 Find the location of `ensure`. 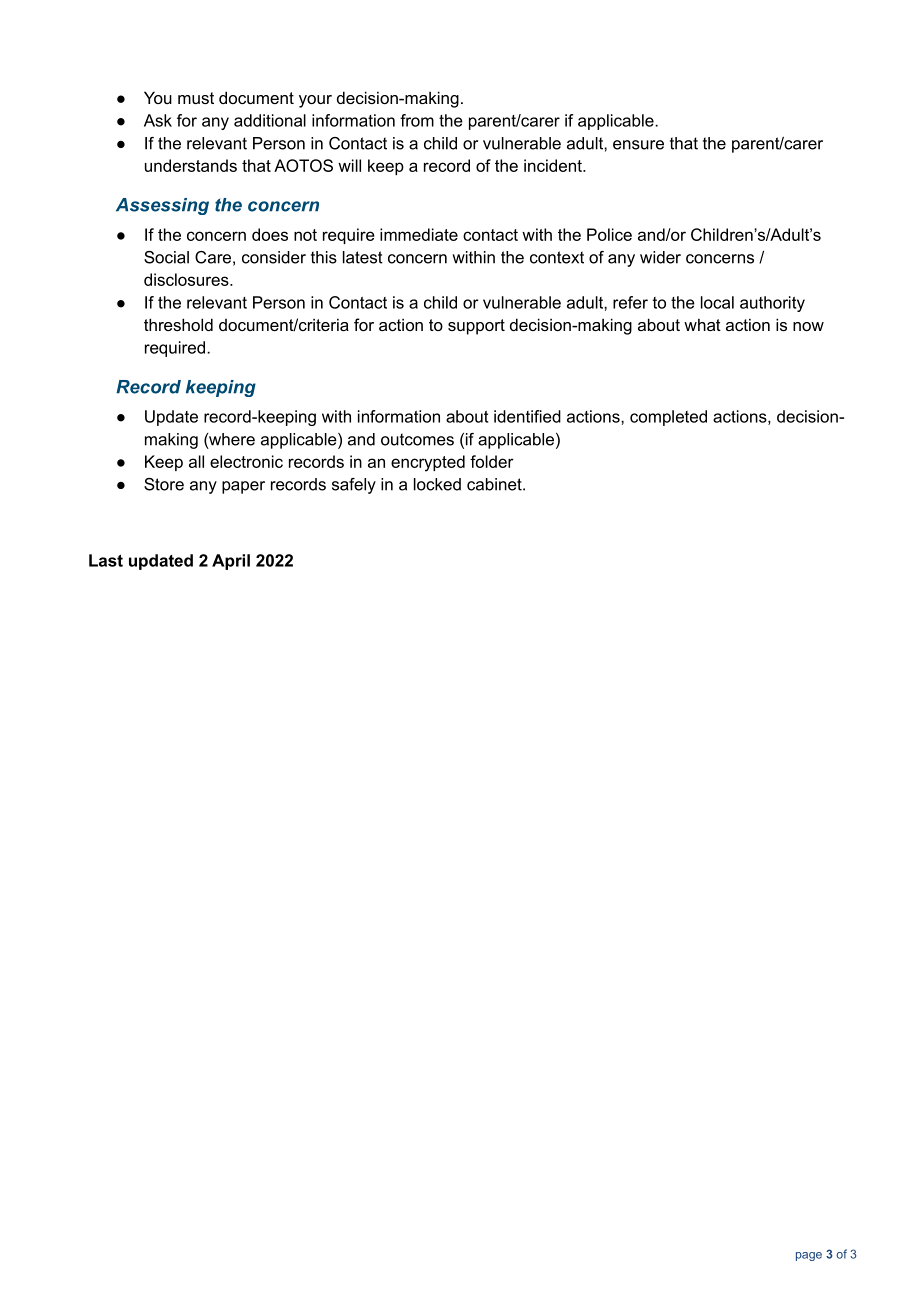

ensure is located at coordinates (638, 145).
